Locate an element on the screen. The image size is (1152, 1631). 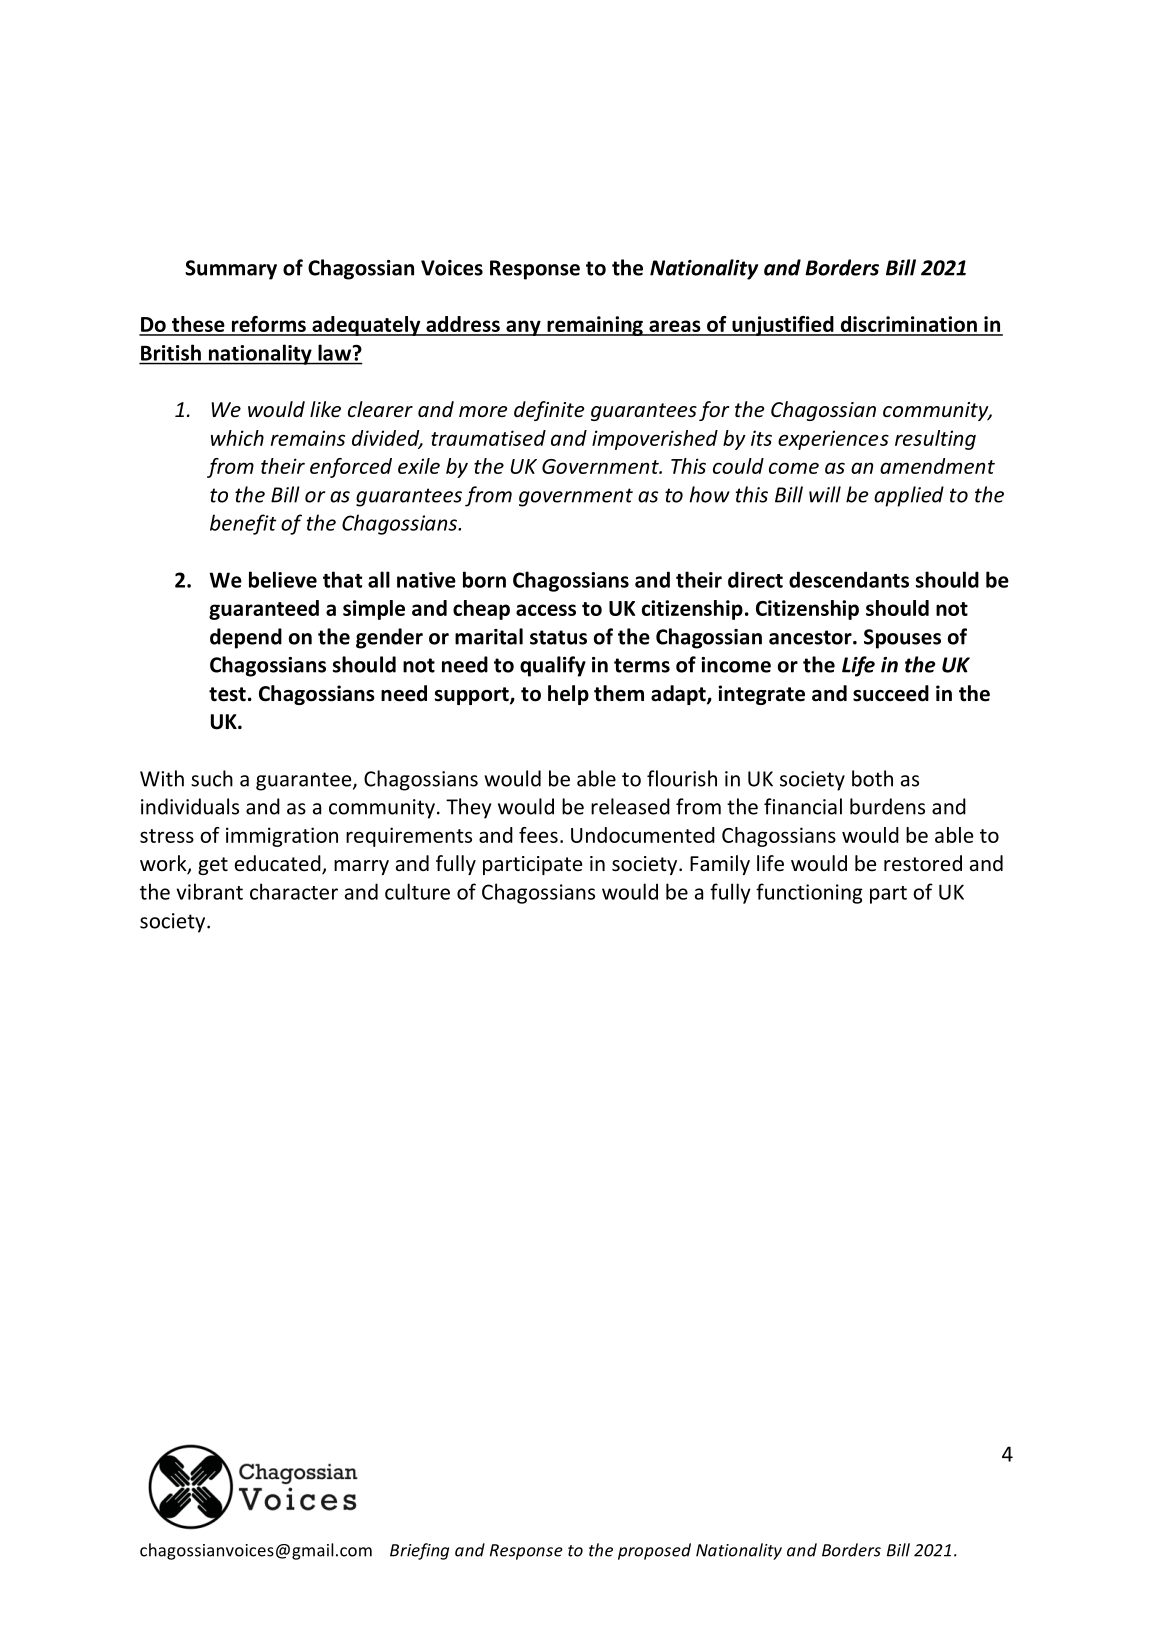
fees is located at coordinates (538, 835).
